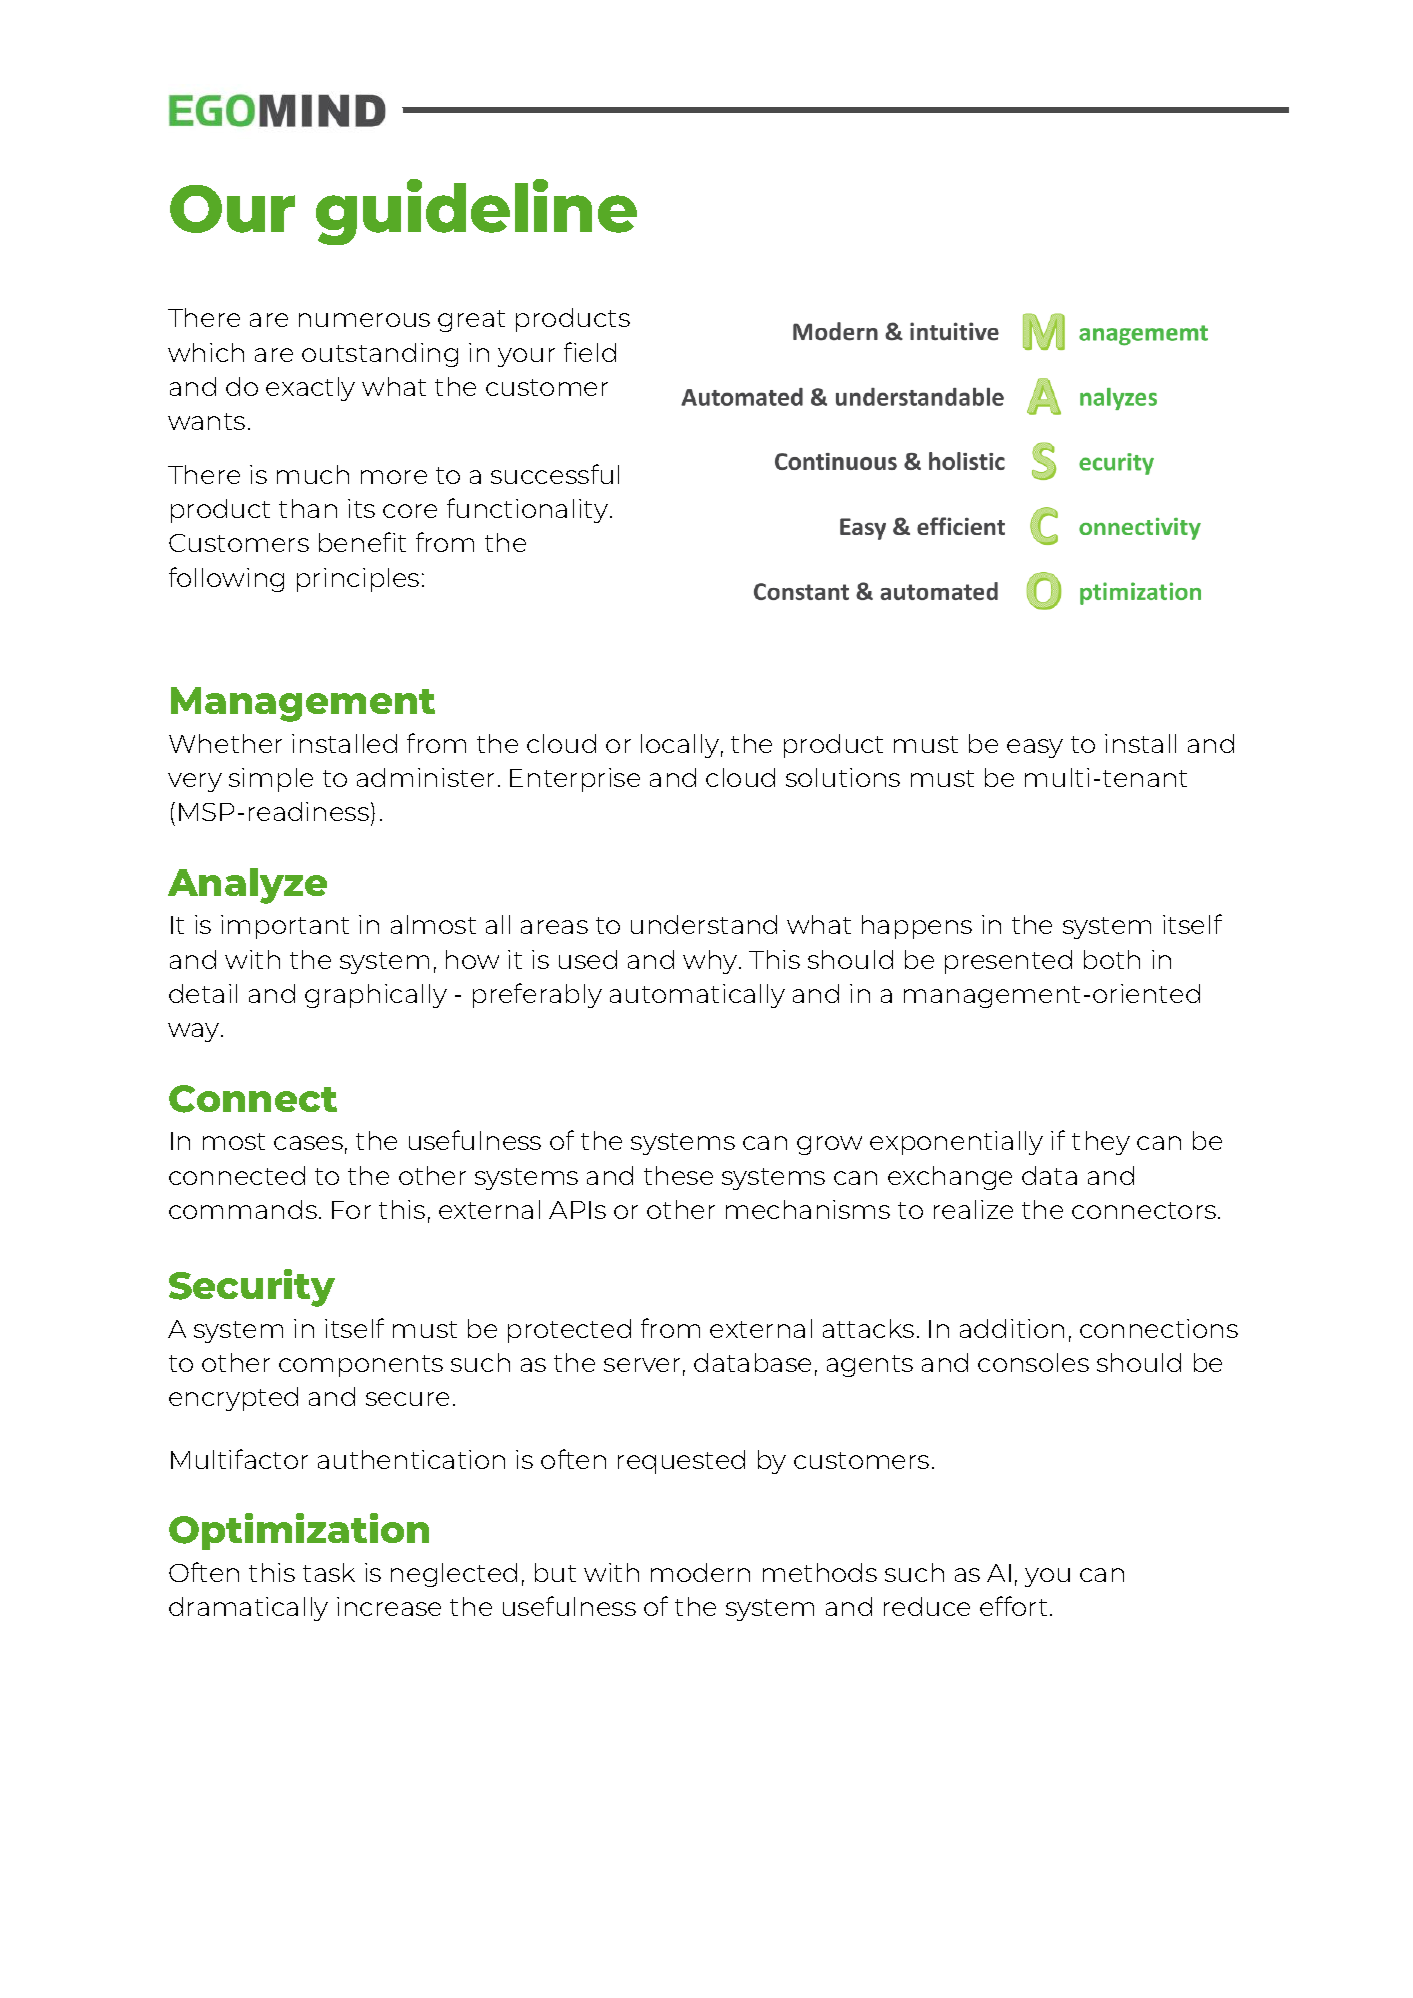  I want to click on presented, so click(1008, 962).
